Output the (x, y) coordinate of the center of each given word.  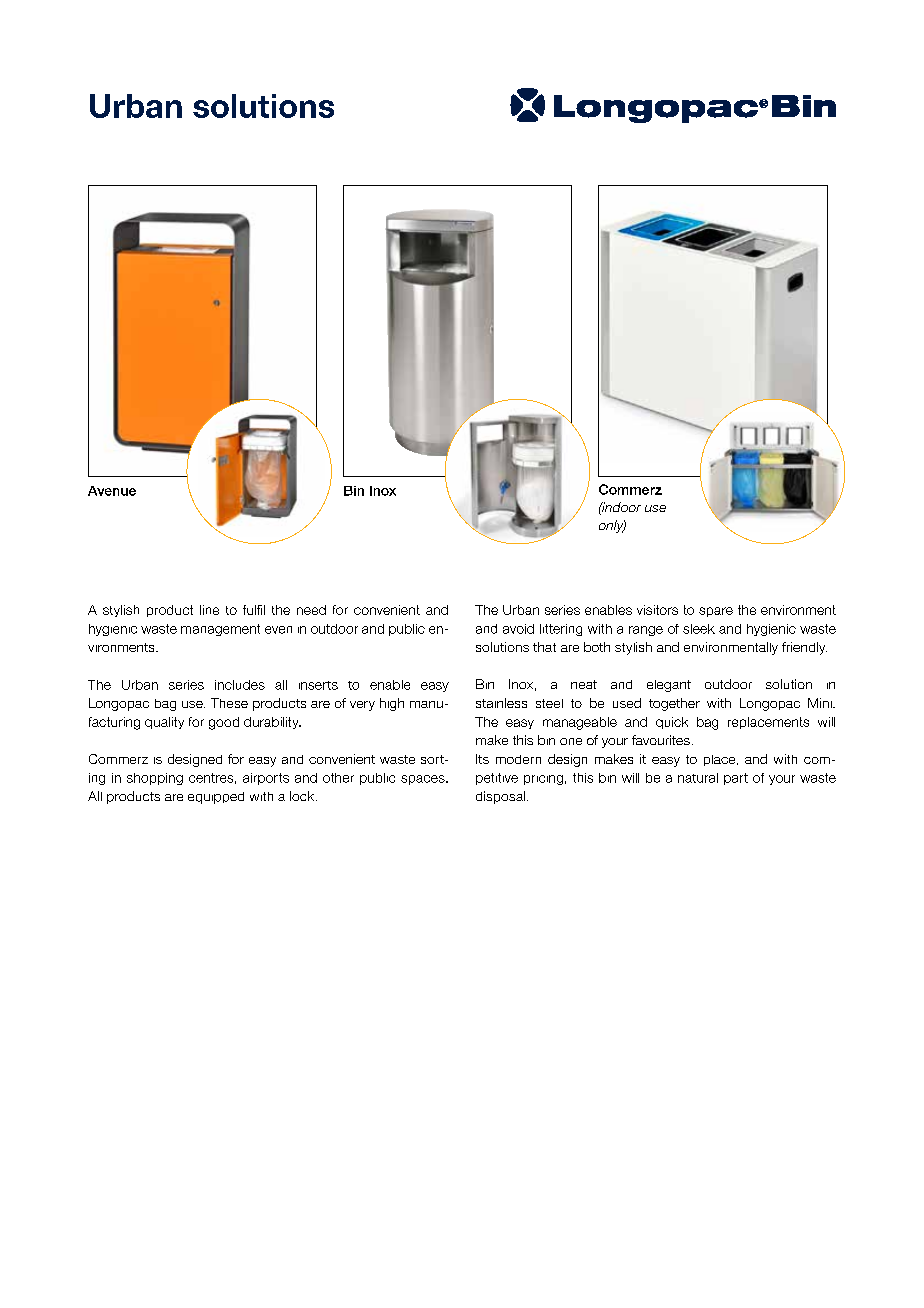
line (209, 610)
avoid (518, 629)
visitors (657, 610)
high (392, 704)
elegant (669, 686)
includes (240, 685)
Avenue (112, 491)
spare (716, 612)
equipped (216, 798)
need (311, 610)
